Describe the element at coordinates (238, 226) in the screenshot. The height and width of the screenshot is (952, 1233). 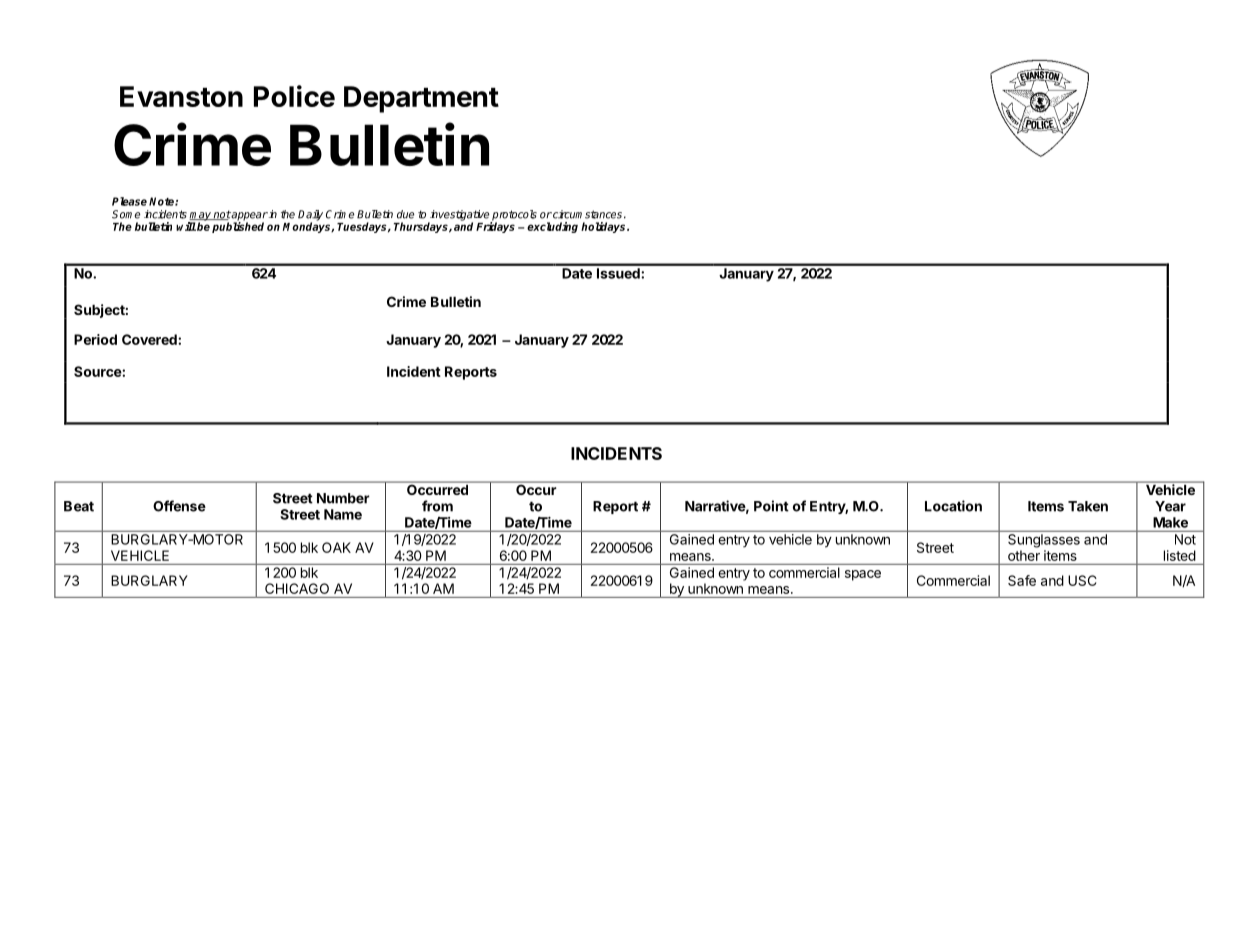
I see `published` at that location.
